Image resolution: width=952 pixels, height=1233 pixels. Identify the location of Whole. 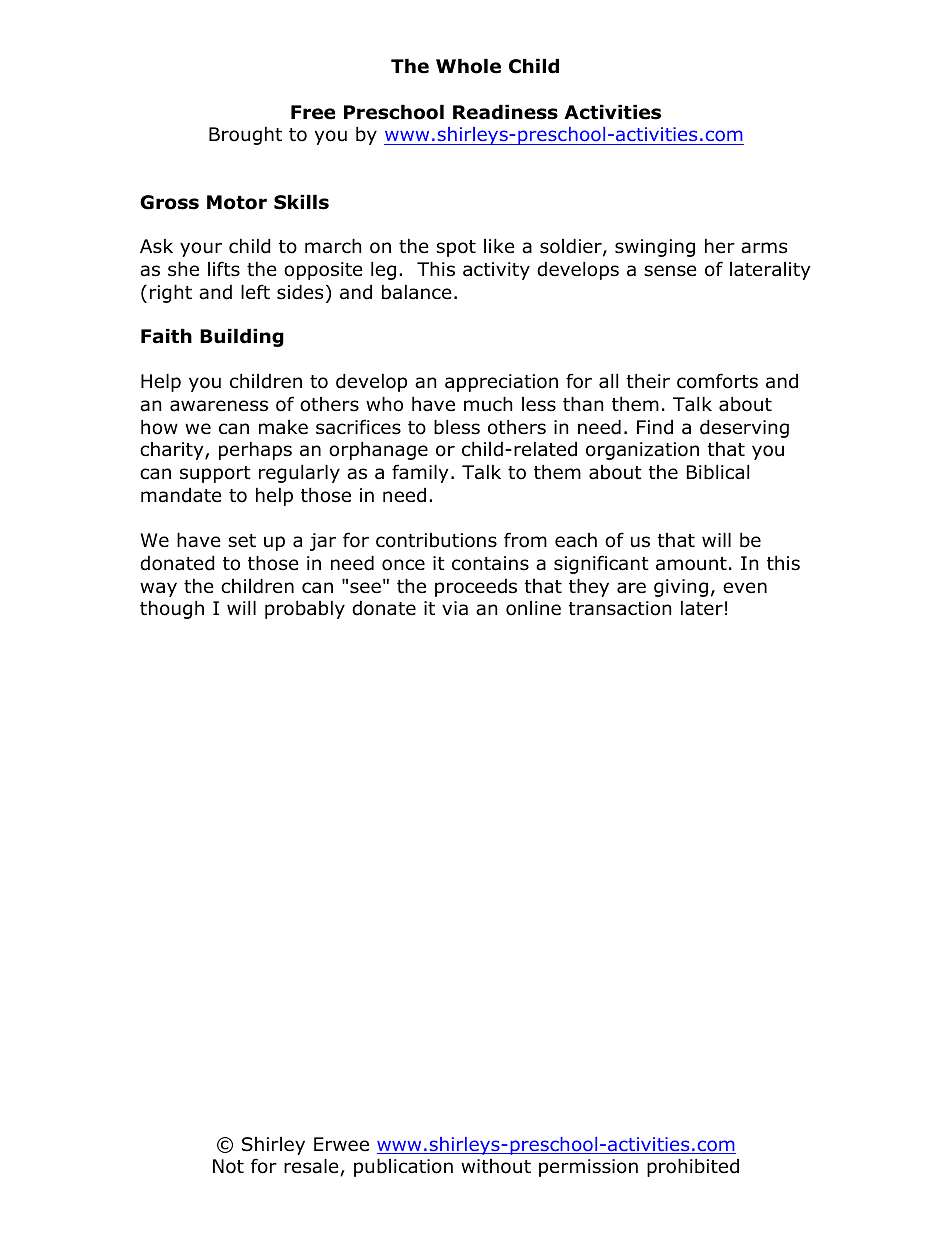
(468, 66).
